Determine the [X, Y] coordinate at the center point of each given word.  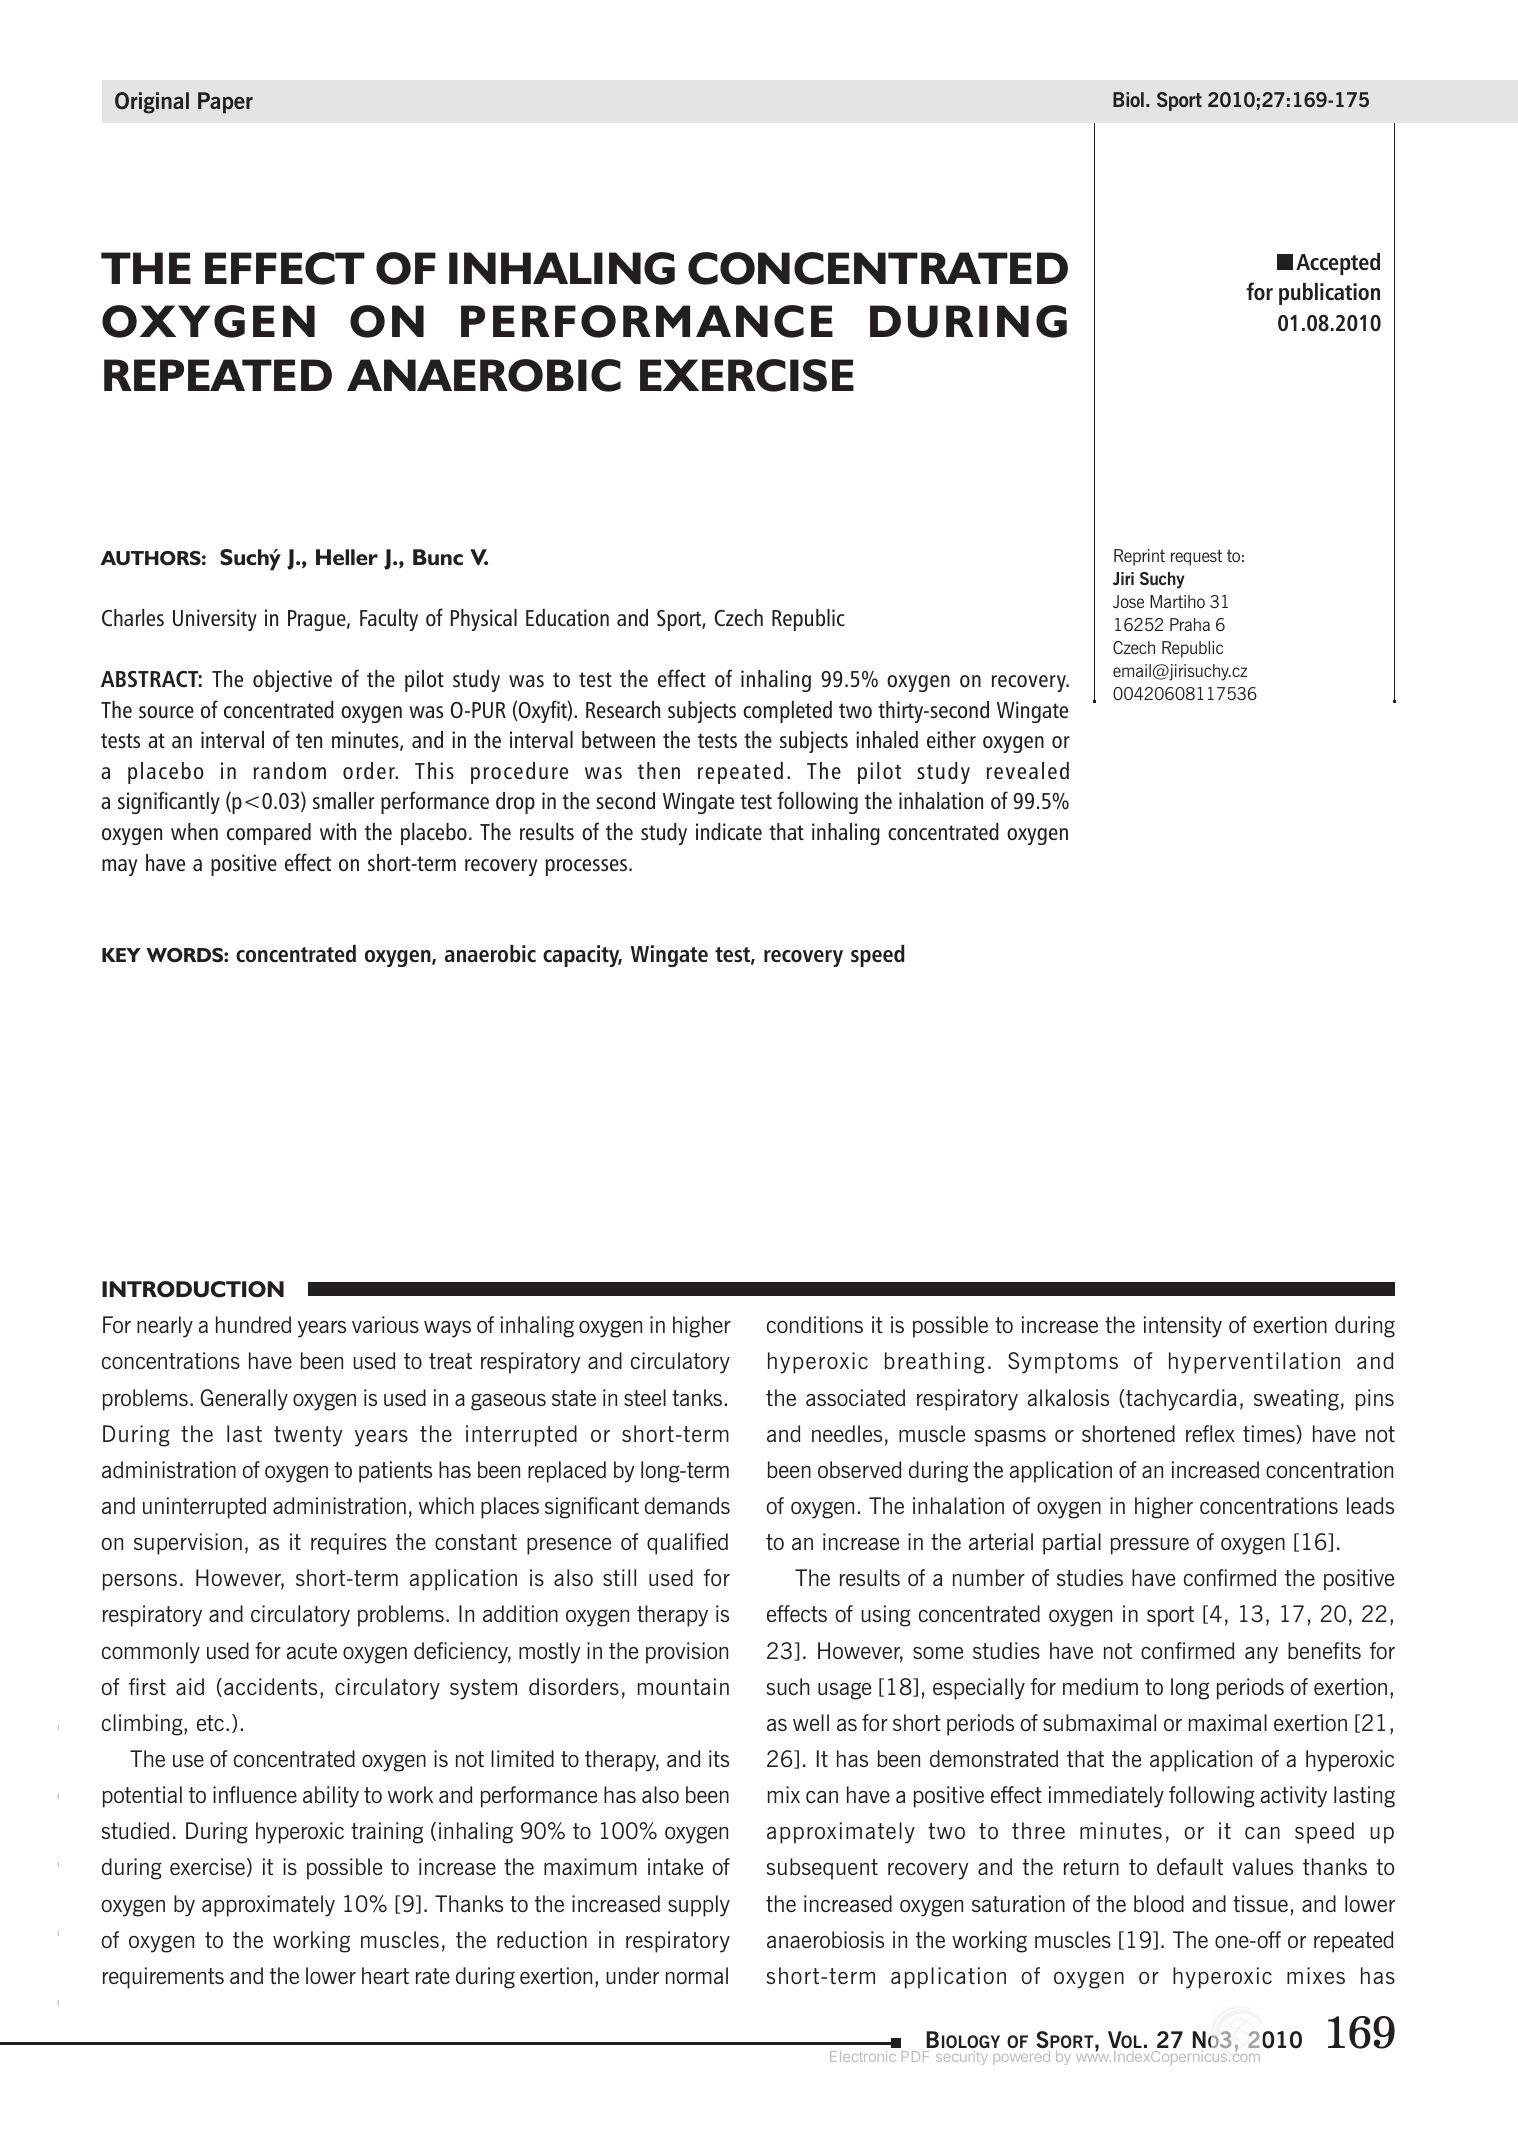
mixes [1316, 1975]
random [290, 770]
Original [152, 103]
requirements [163, 1978]
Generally [244, 1400]
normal [697, 1975]
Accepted [1338, 264]
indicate [729, 831]
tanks [697, 1397]
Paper [225, 103]
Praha [1190, 624]
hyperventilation [1254, 1363]
